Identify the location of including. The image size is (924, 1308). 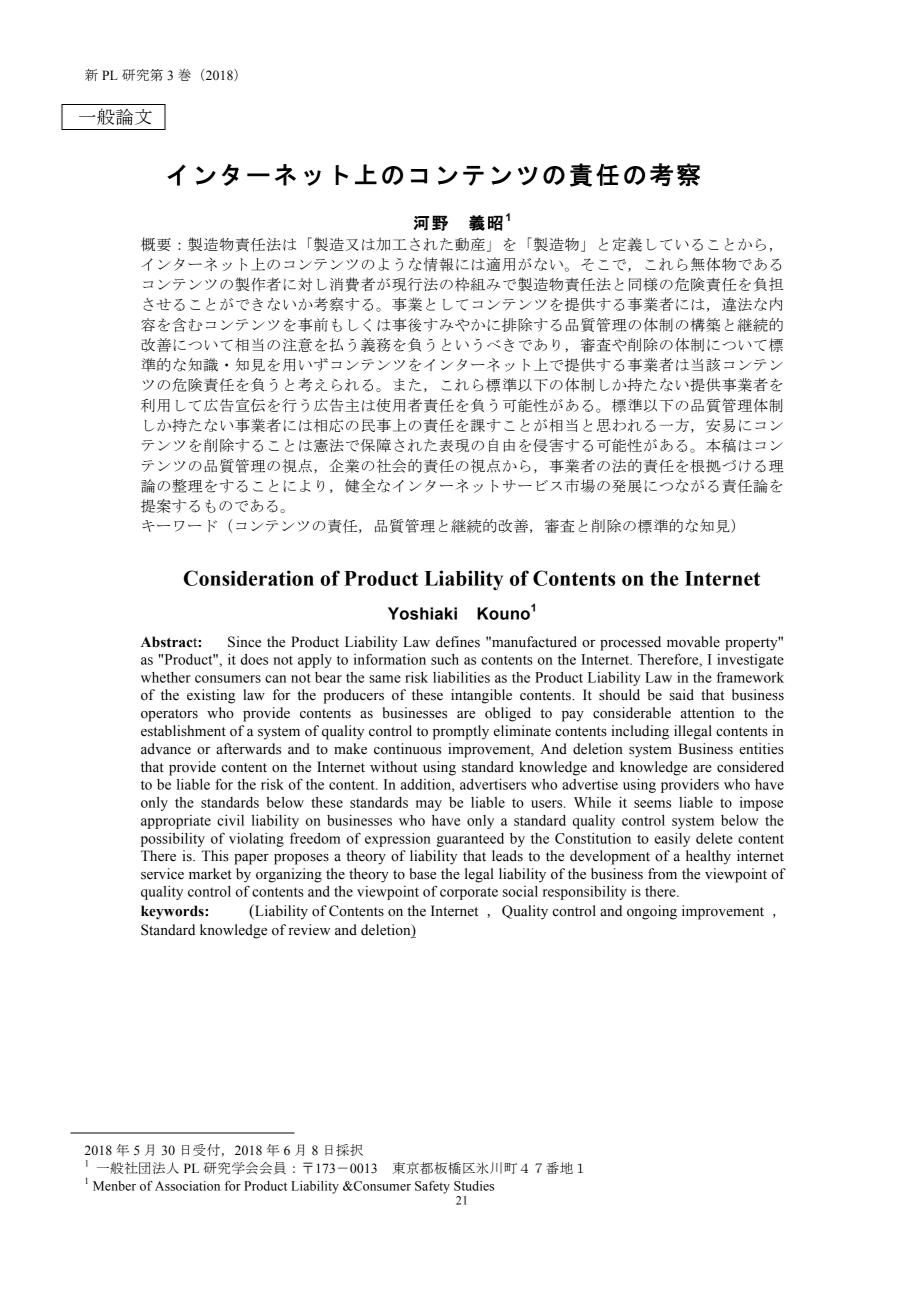
(640, 732).
